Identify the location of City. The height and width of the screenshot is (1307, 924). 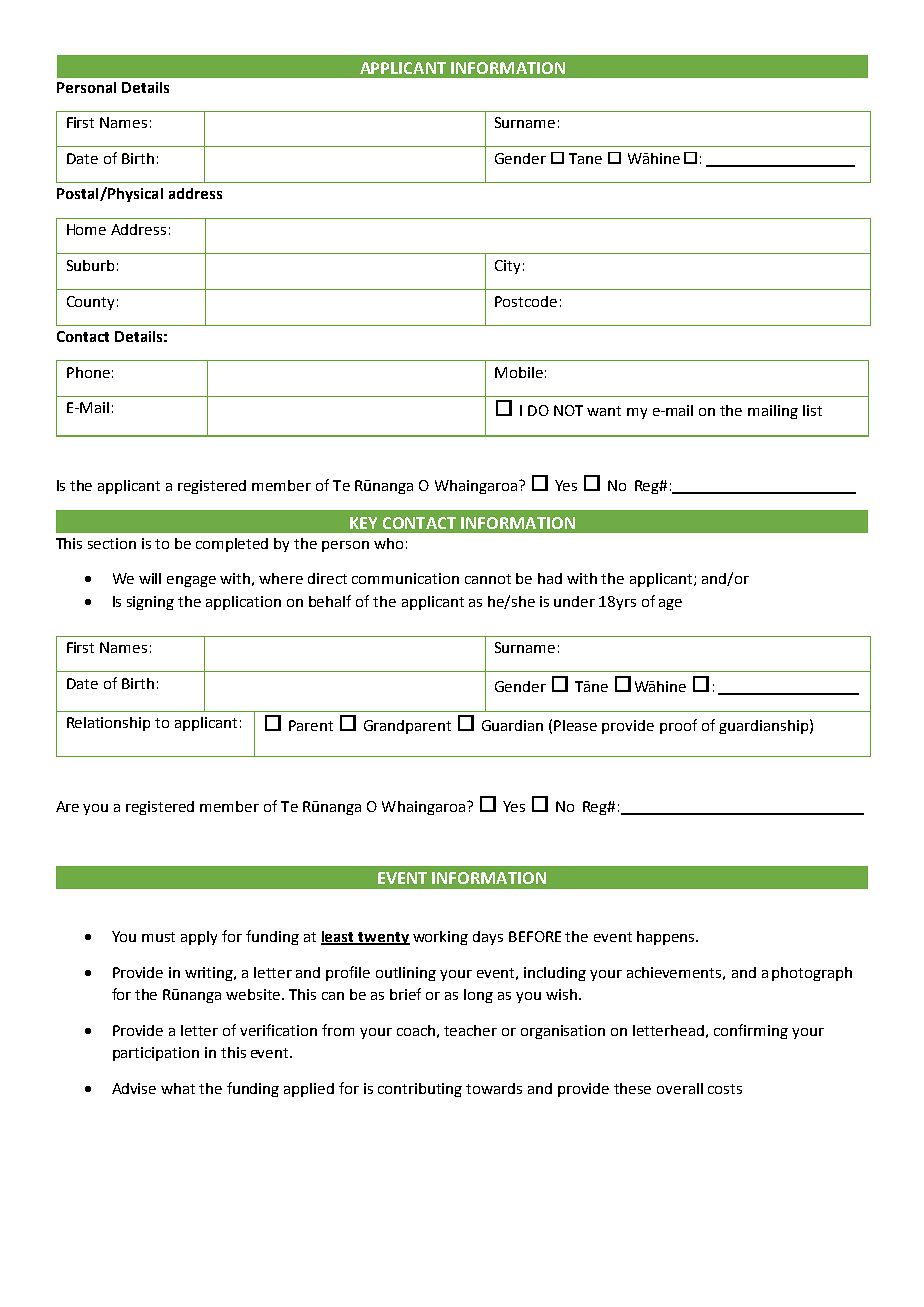
(507, 267).
